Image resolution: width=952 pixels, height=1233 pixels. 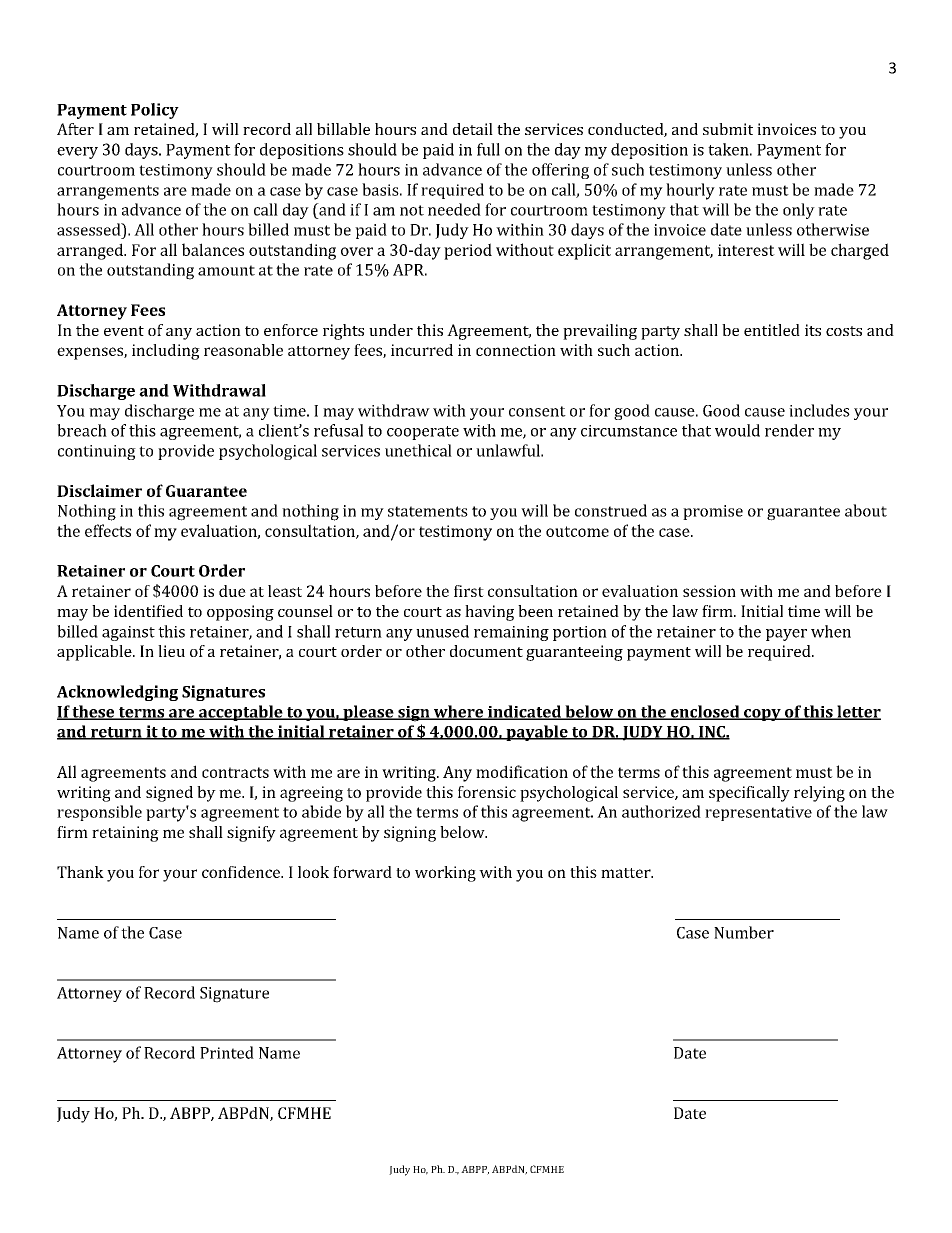 I want to click on submit, so click(x=728, y=129).
